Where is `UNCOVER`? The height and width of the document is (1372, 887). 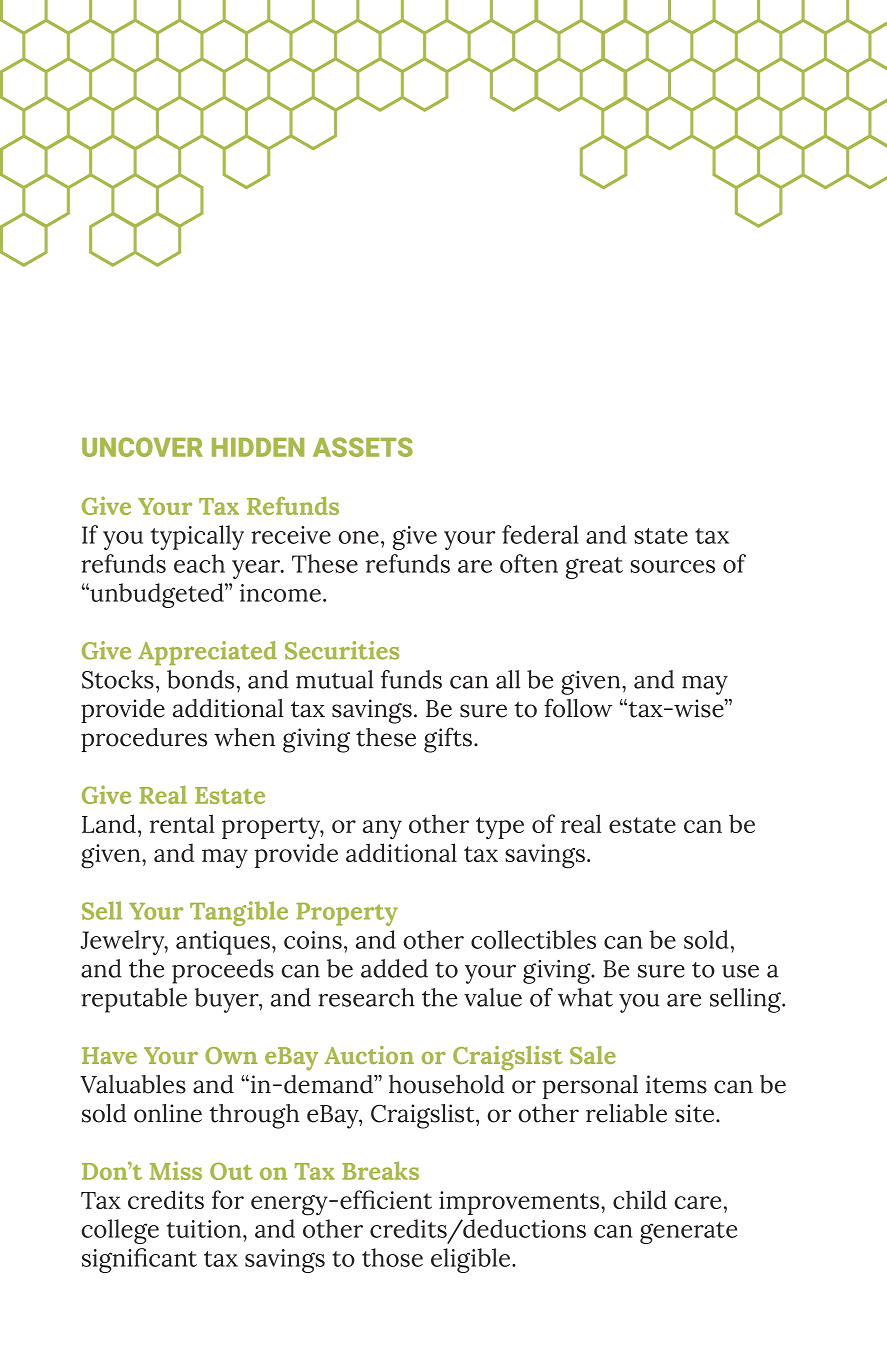
UNCOVER is located at coordinates (142, 447).
